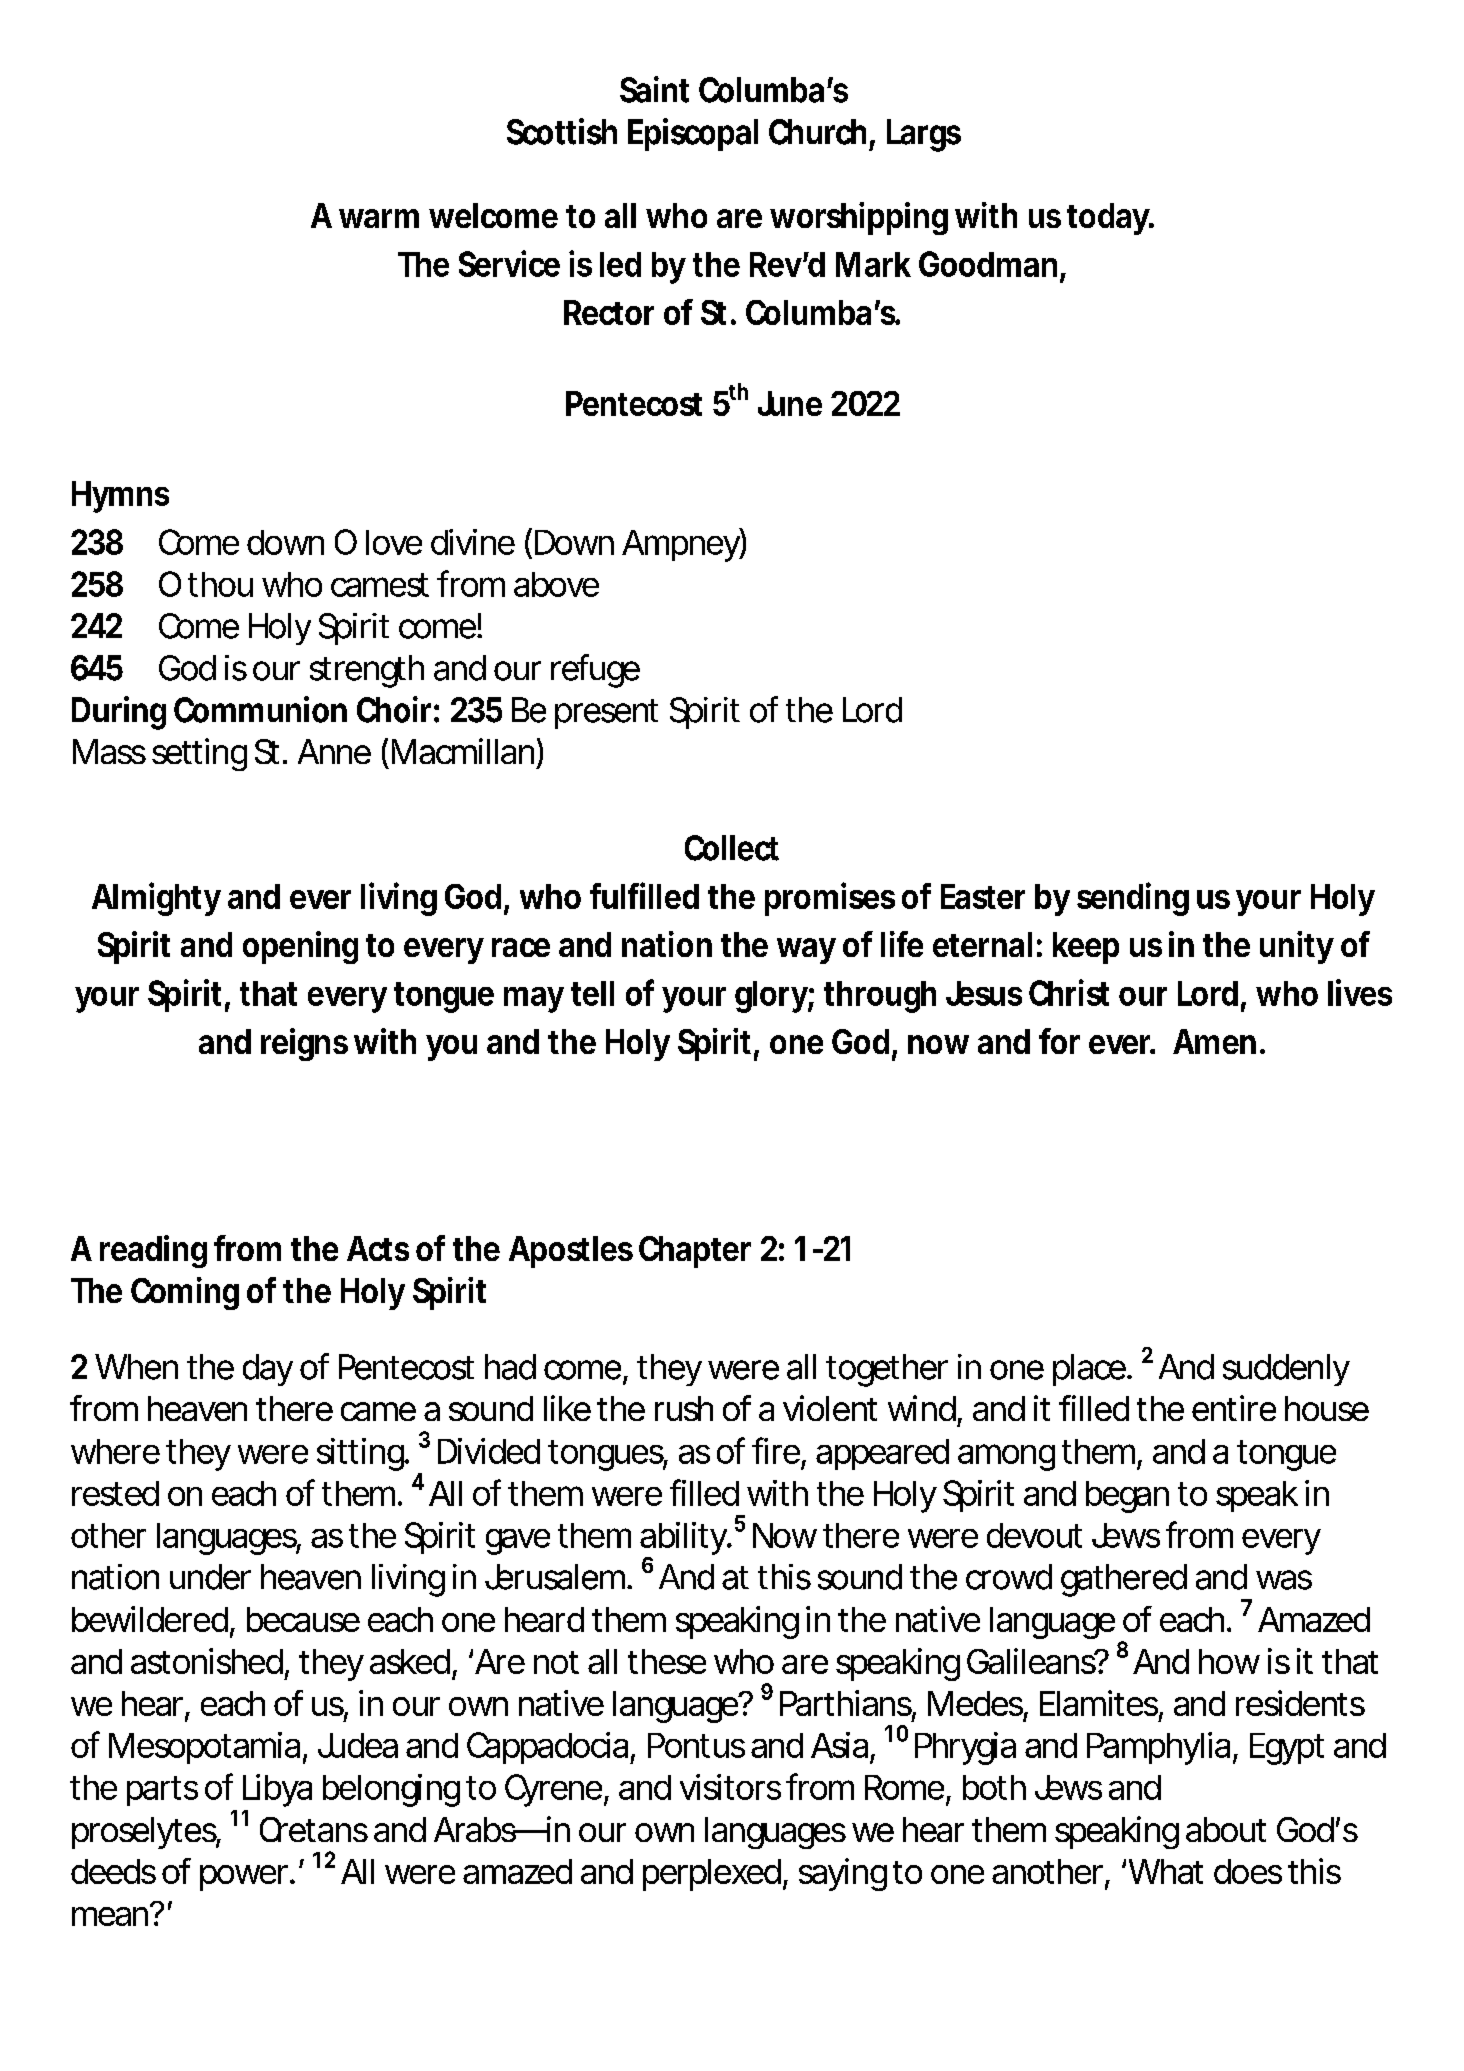 Image resolution: width=1464 pixels, height=2071 pixels. What do you see at coordinates (712, 1875) in the screenshot?
I see `perplexed` at bounding box center [712, 1875].
